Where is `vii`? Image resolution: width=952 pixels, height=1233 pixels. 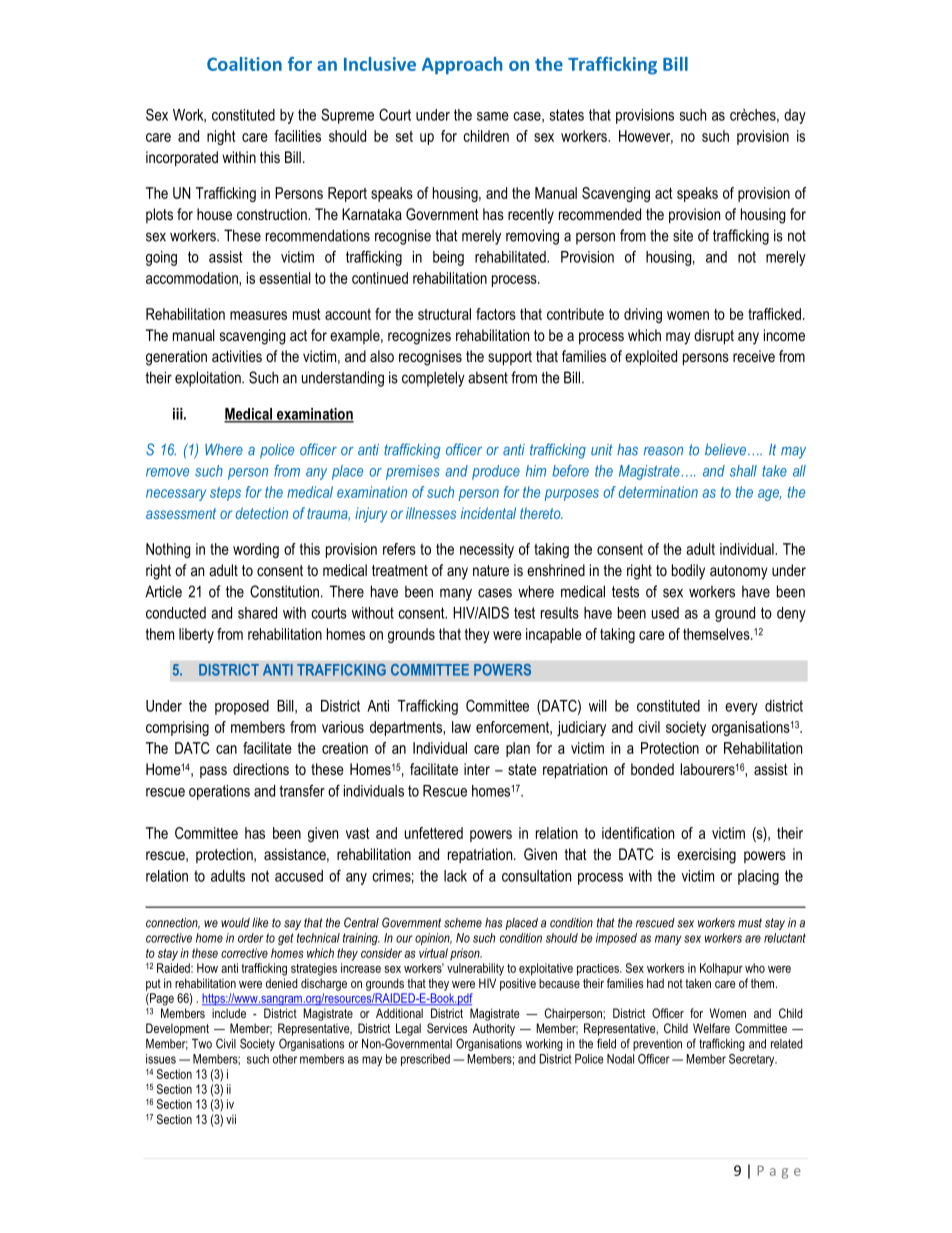
vii is located at coordinates (231, 1119).
